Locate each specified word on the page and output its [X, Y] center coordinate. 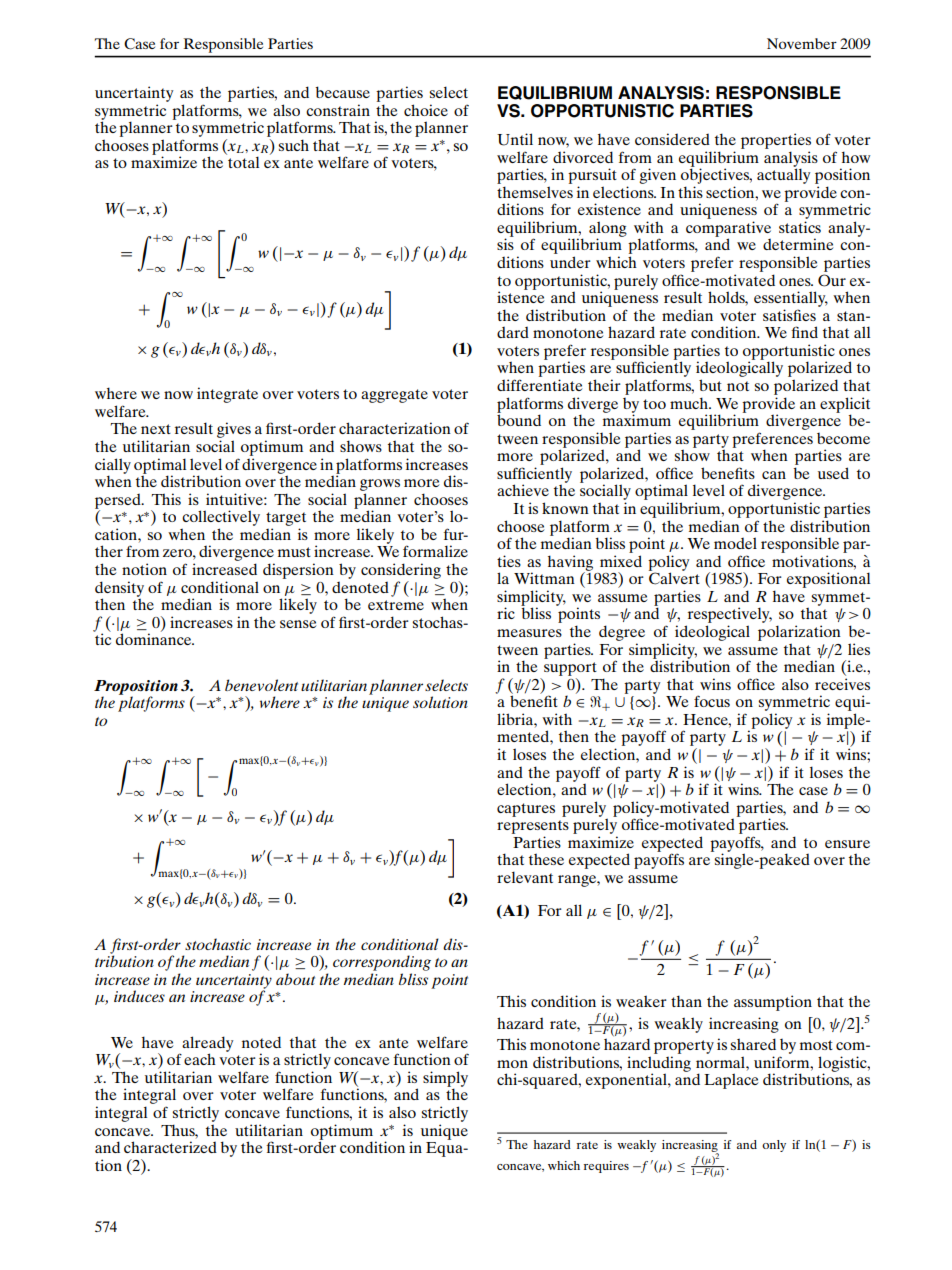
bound [519, 419]
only [774, 1146]
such [293, 145]
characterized [170, 1147]
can [774, 475]
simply [445, 1080]
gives [234, 431]
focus [712, 701]
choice [426, 110]
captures [526, 810]
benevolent [261, 685]
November [802, 43]
